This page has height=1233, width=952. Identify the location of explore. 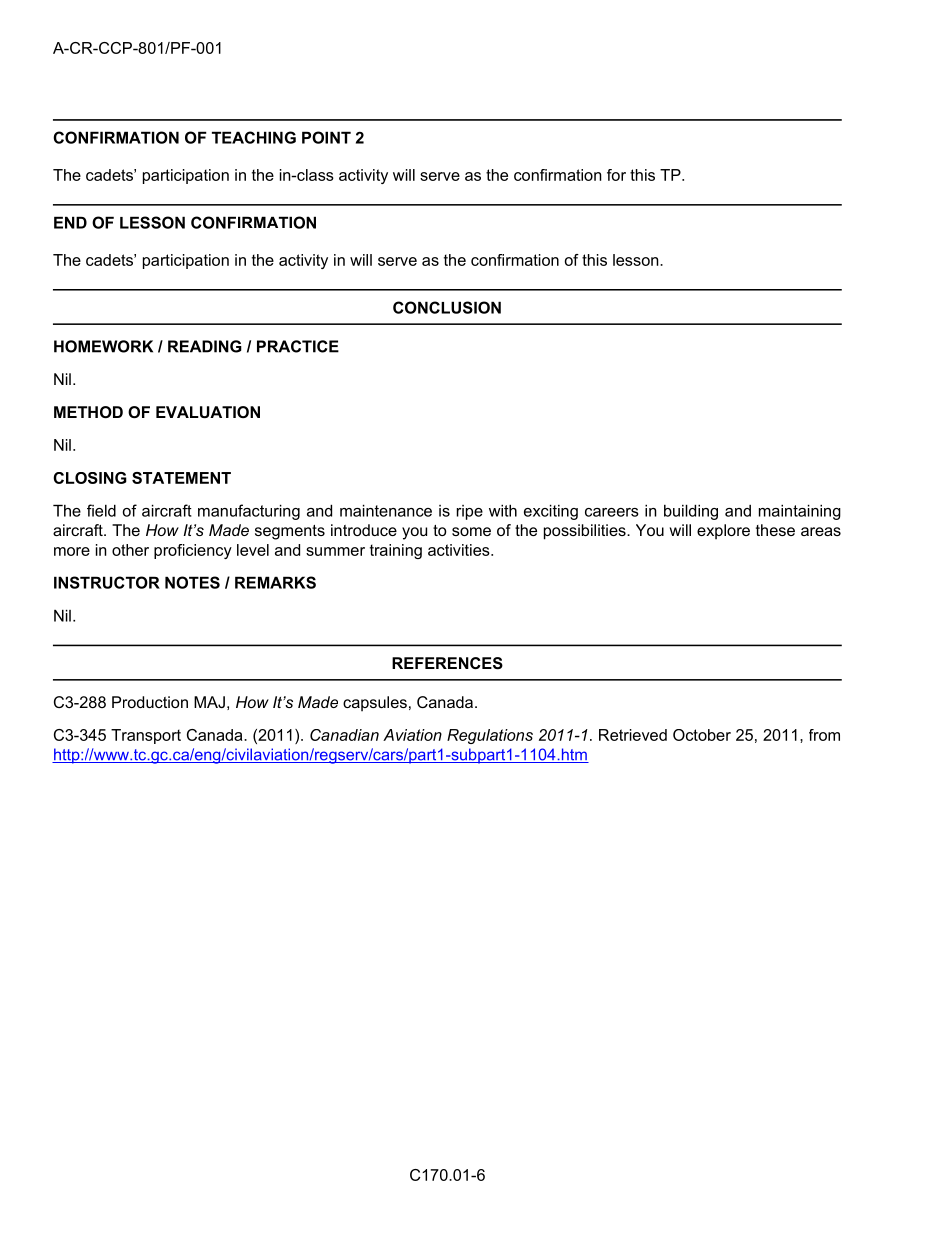
(723, 532).
